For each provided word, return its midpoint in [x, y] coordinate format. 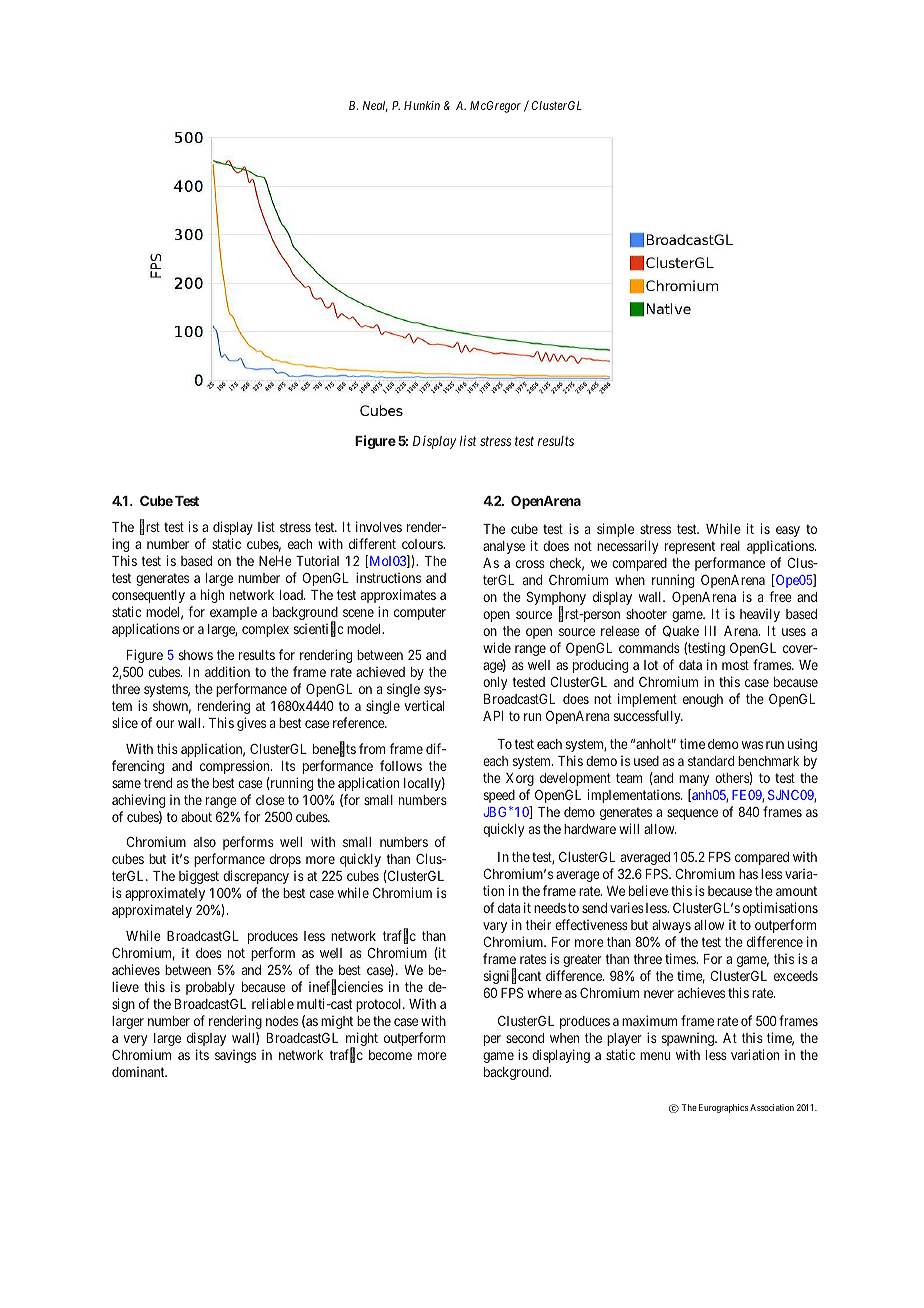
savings [235, 1056]
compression [236, 767]
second [525, 1038]
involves [379, 526]
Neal [375, 106]
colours [423, 544]
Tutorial [317, 561]
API [493, 716]
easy [788, 531]
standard [711, 761]
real [730, 546]
